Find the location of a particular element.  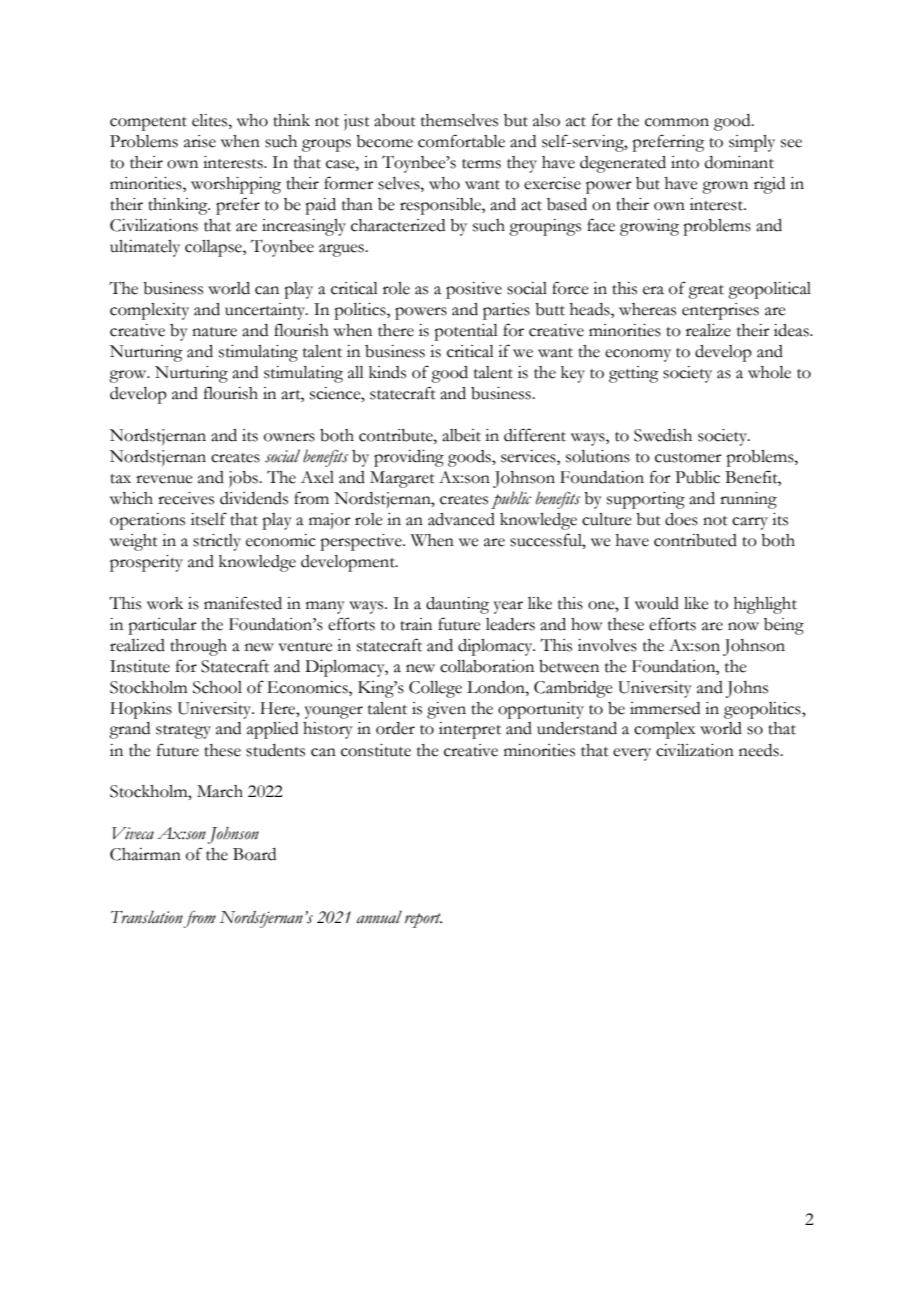

comfortable is located at coordinates (461, 141).
